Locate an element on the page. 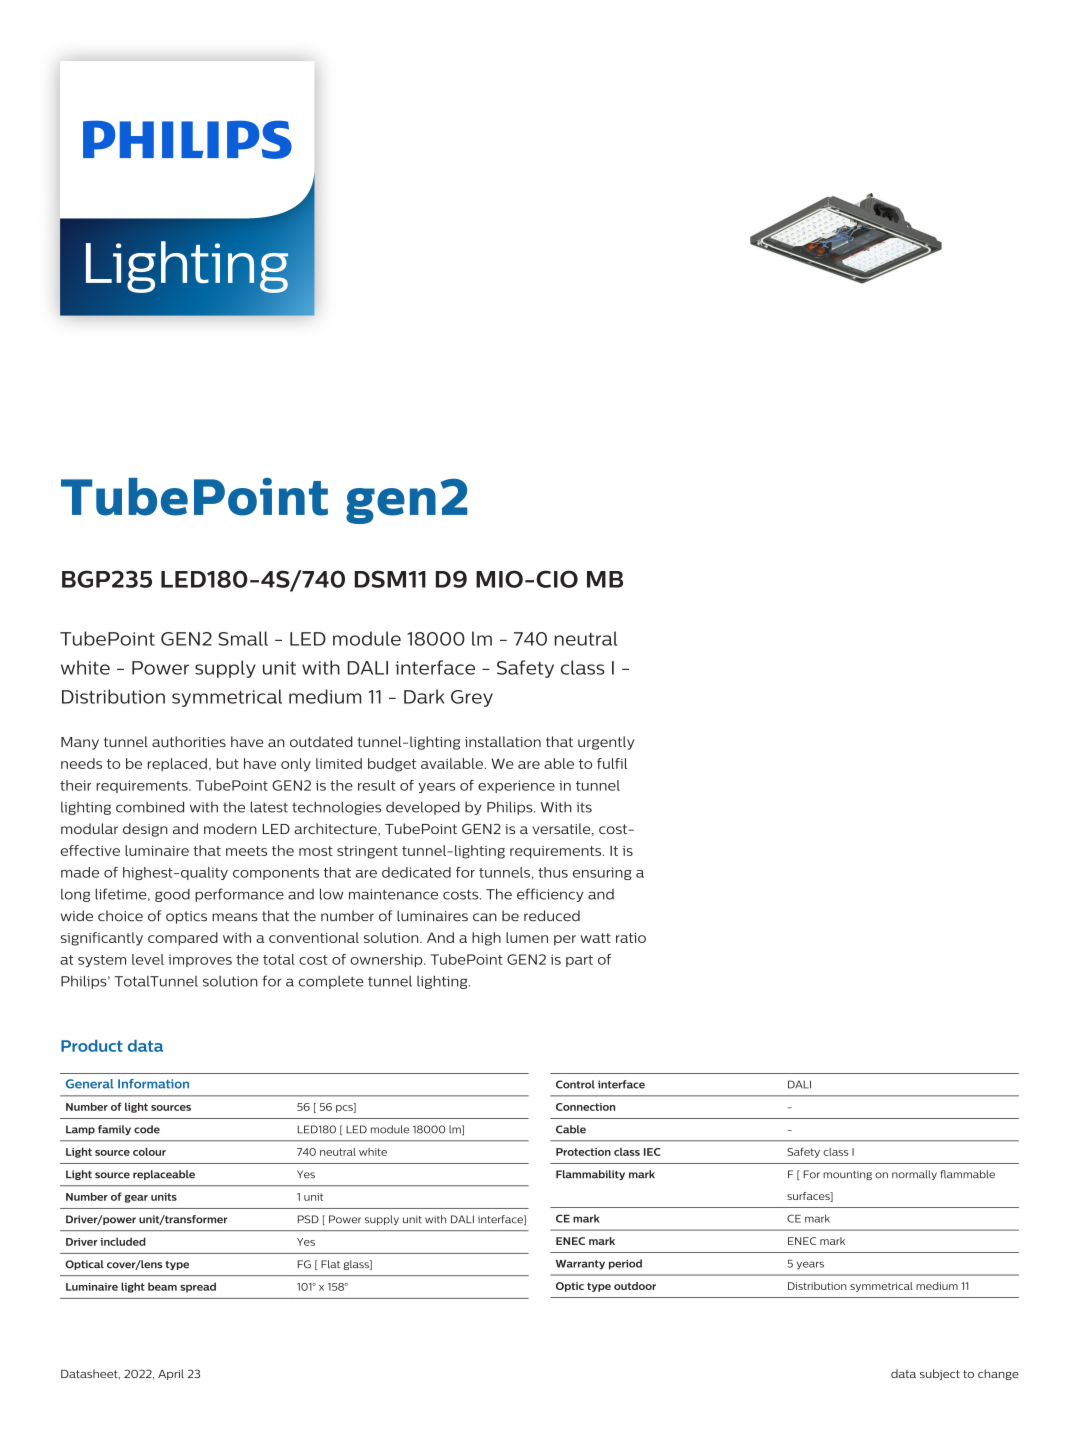  Flammability is located at coordinates (590, 1175).
